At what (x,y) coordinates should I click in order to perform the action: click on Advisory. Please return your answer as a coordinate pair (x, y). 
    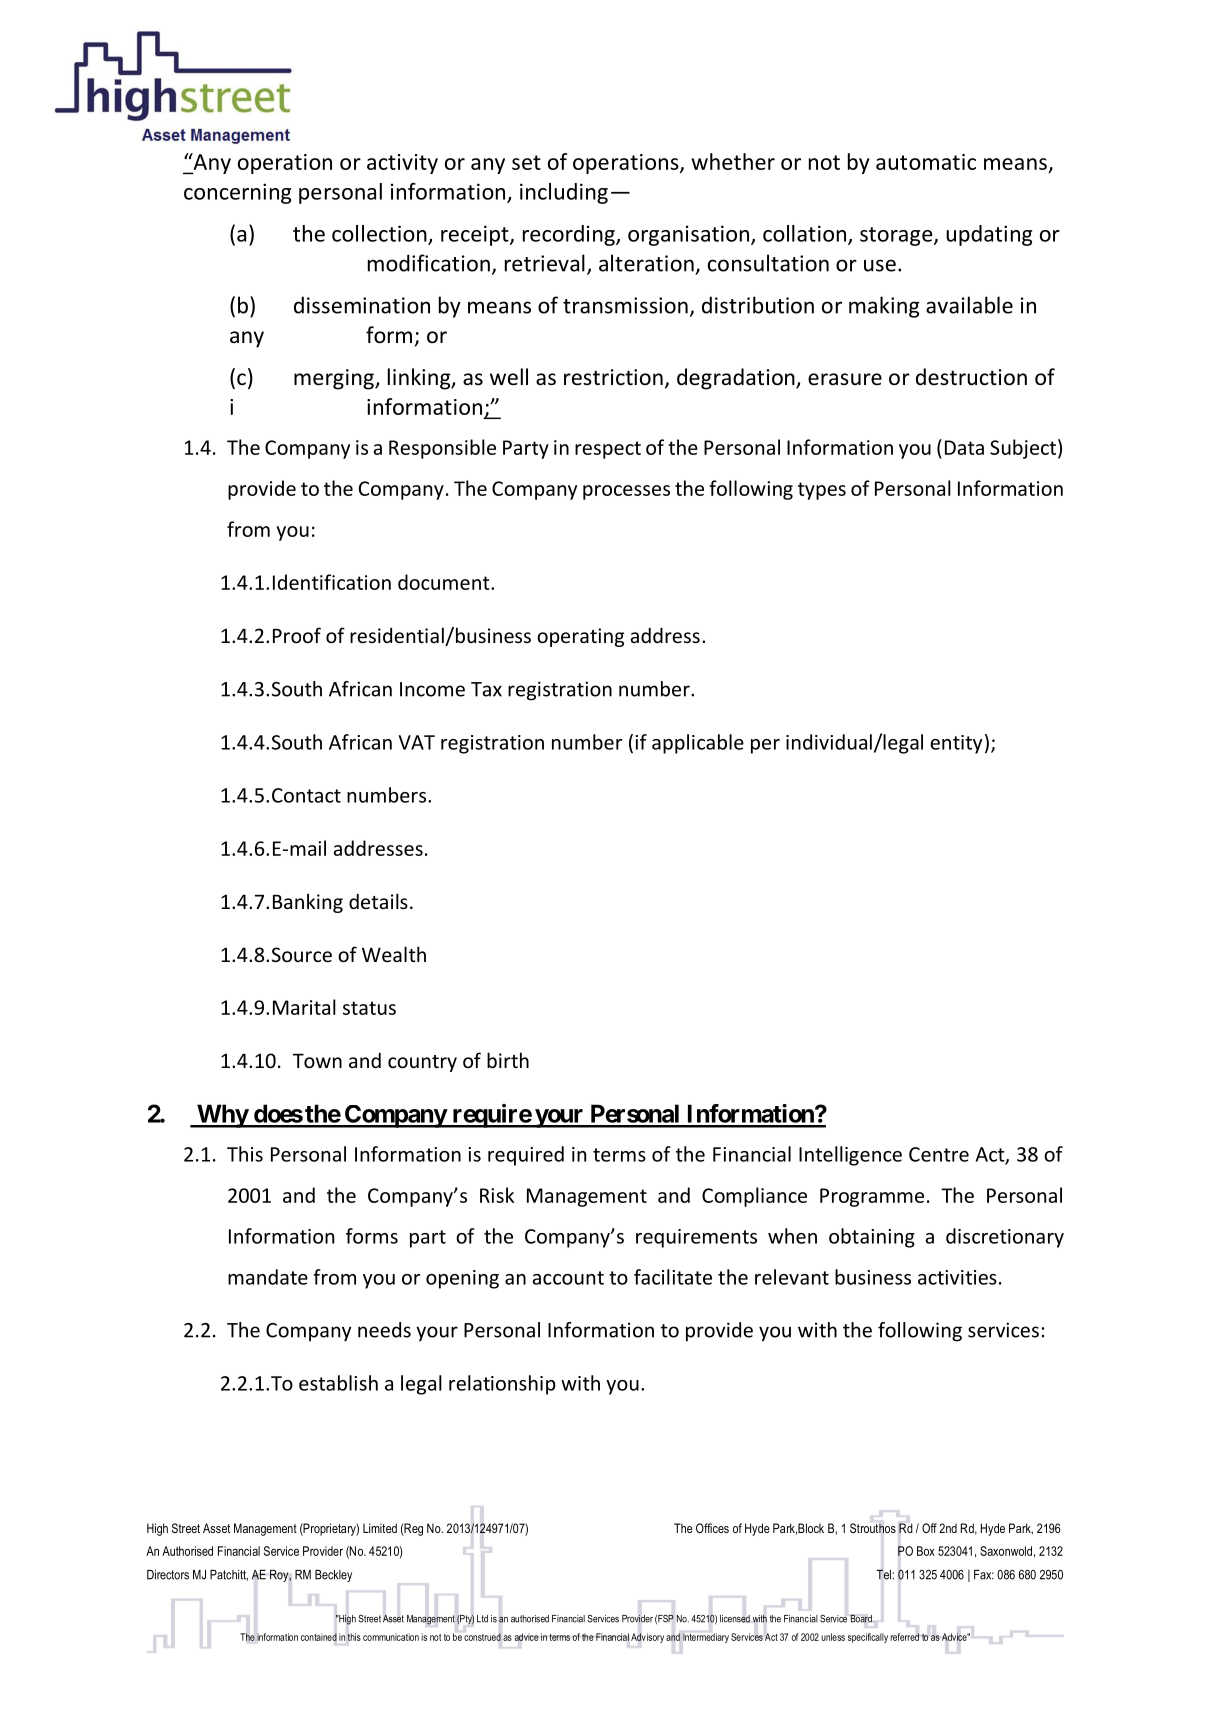
    Looking at the image, I should click on (647, 1638).
